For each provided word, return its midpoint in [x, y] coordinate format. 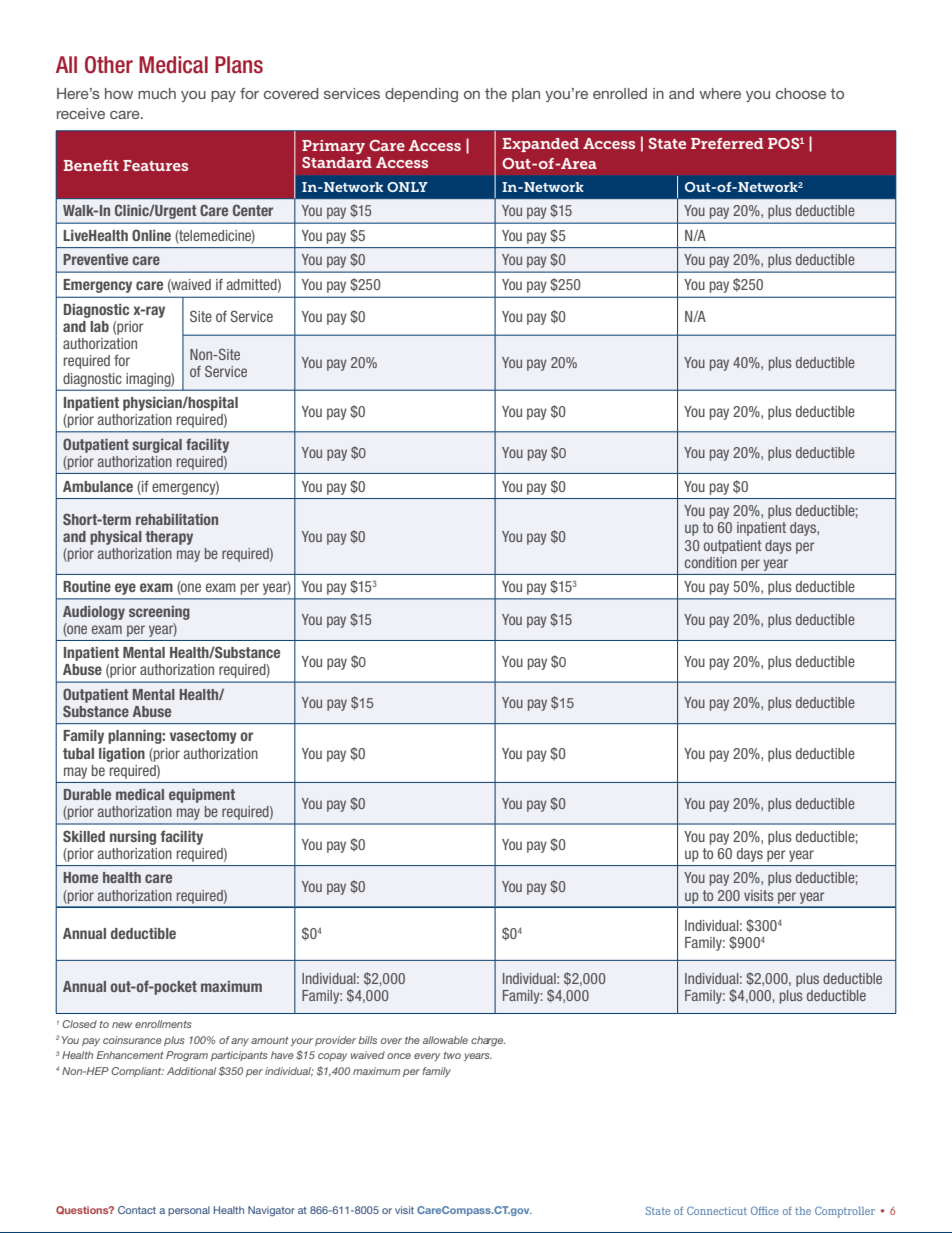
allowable [445, 1040]
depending [421, 95]
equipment [202, 796]
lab [99, 326]
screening [159, 613]
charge [488, 1041]
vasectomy [203, 737]
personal [189, 1211]
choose [801, 93]
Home [80, 877]
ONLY [407, 187]
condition [711, 562]
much [157, 93]
